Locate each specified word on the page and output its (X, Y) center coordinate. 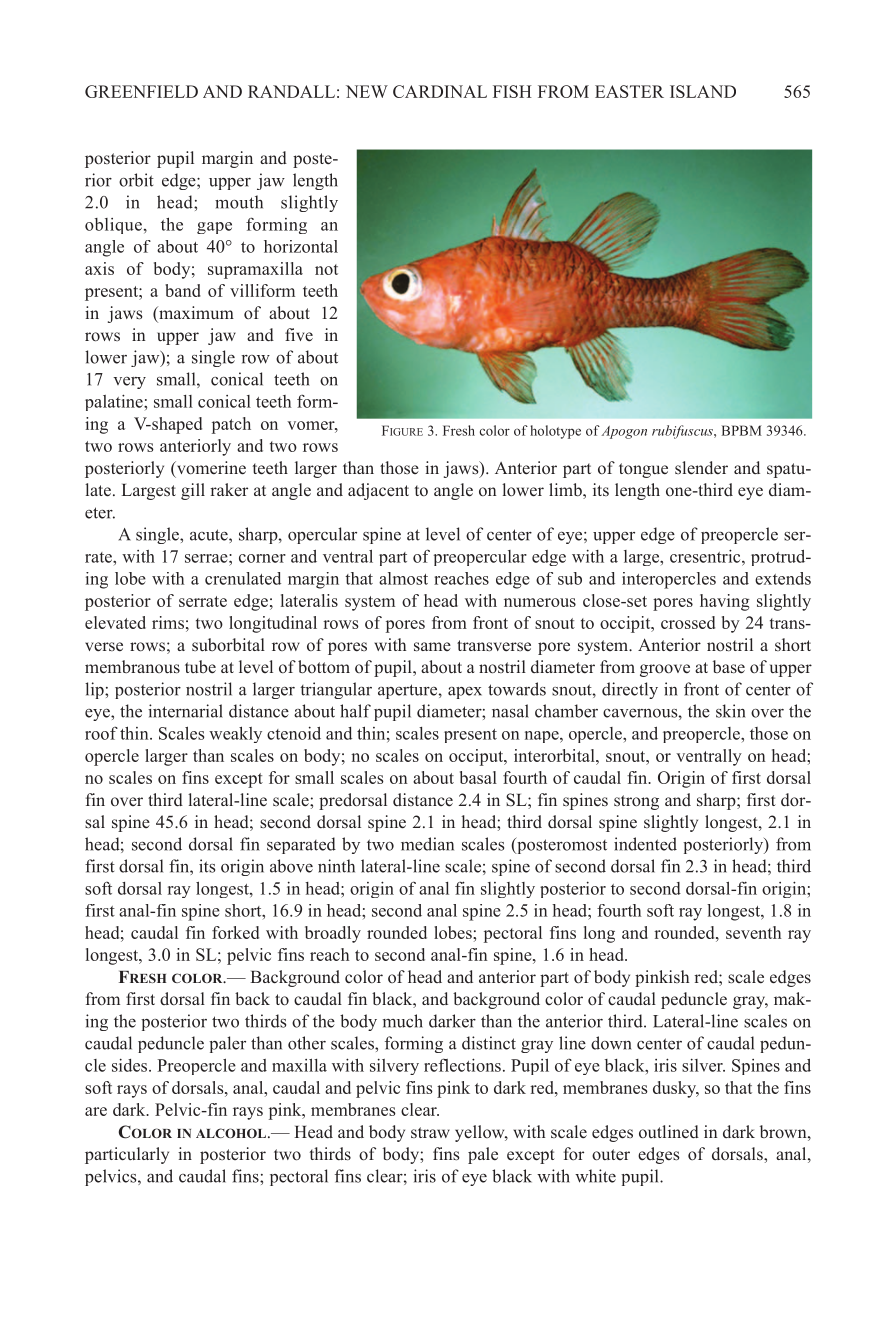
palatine (115, 402)
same (432, 647)
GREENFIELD (141, 91)
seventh (753, 932)
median (427, 844)
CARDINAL (440, 91)
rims (168, 622)
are (96, 1111)
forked (235, 932)
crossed (688, 622)
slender (701, 468)
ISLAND (703, 91)
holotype (555, 432)
